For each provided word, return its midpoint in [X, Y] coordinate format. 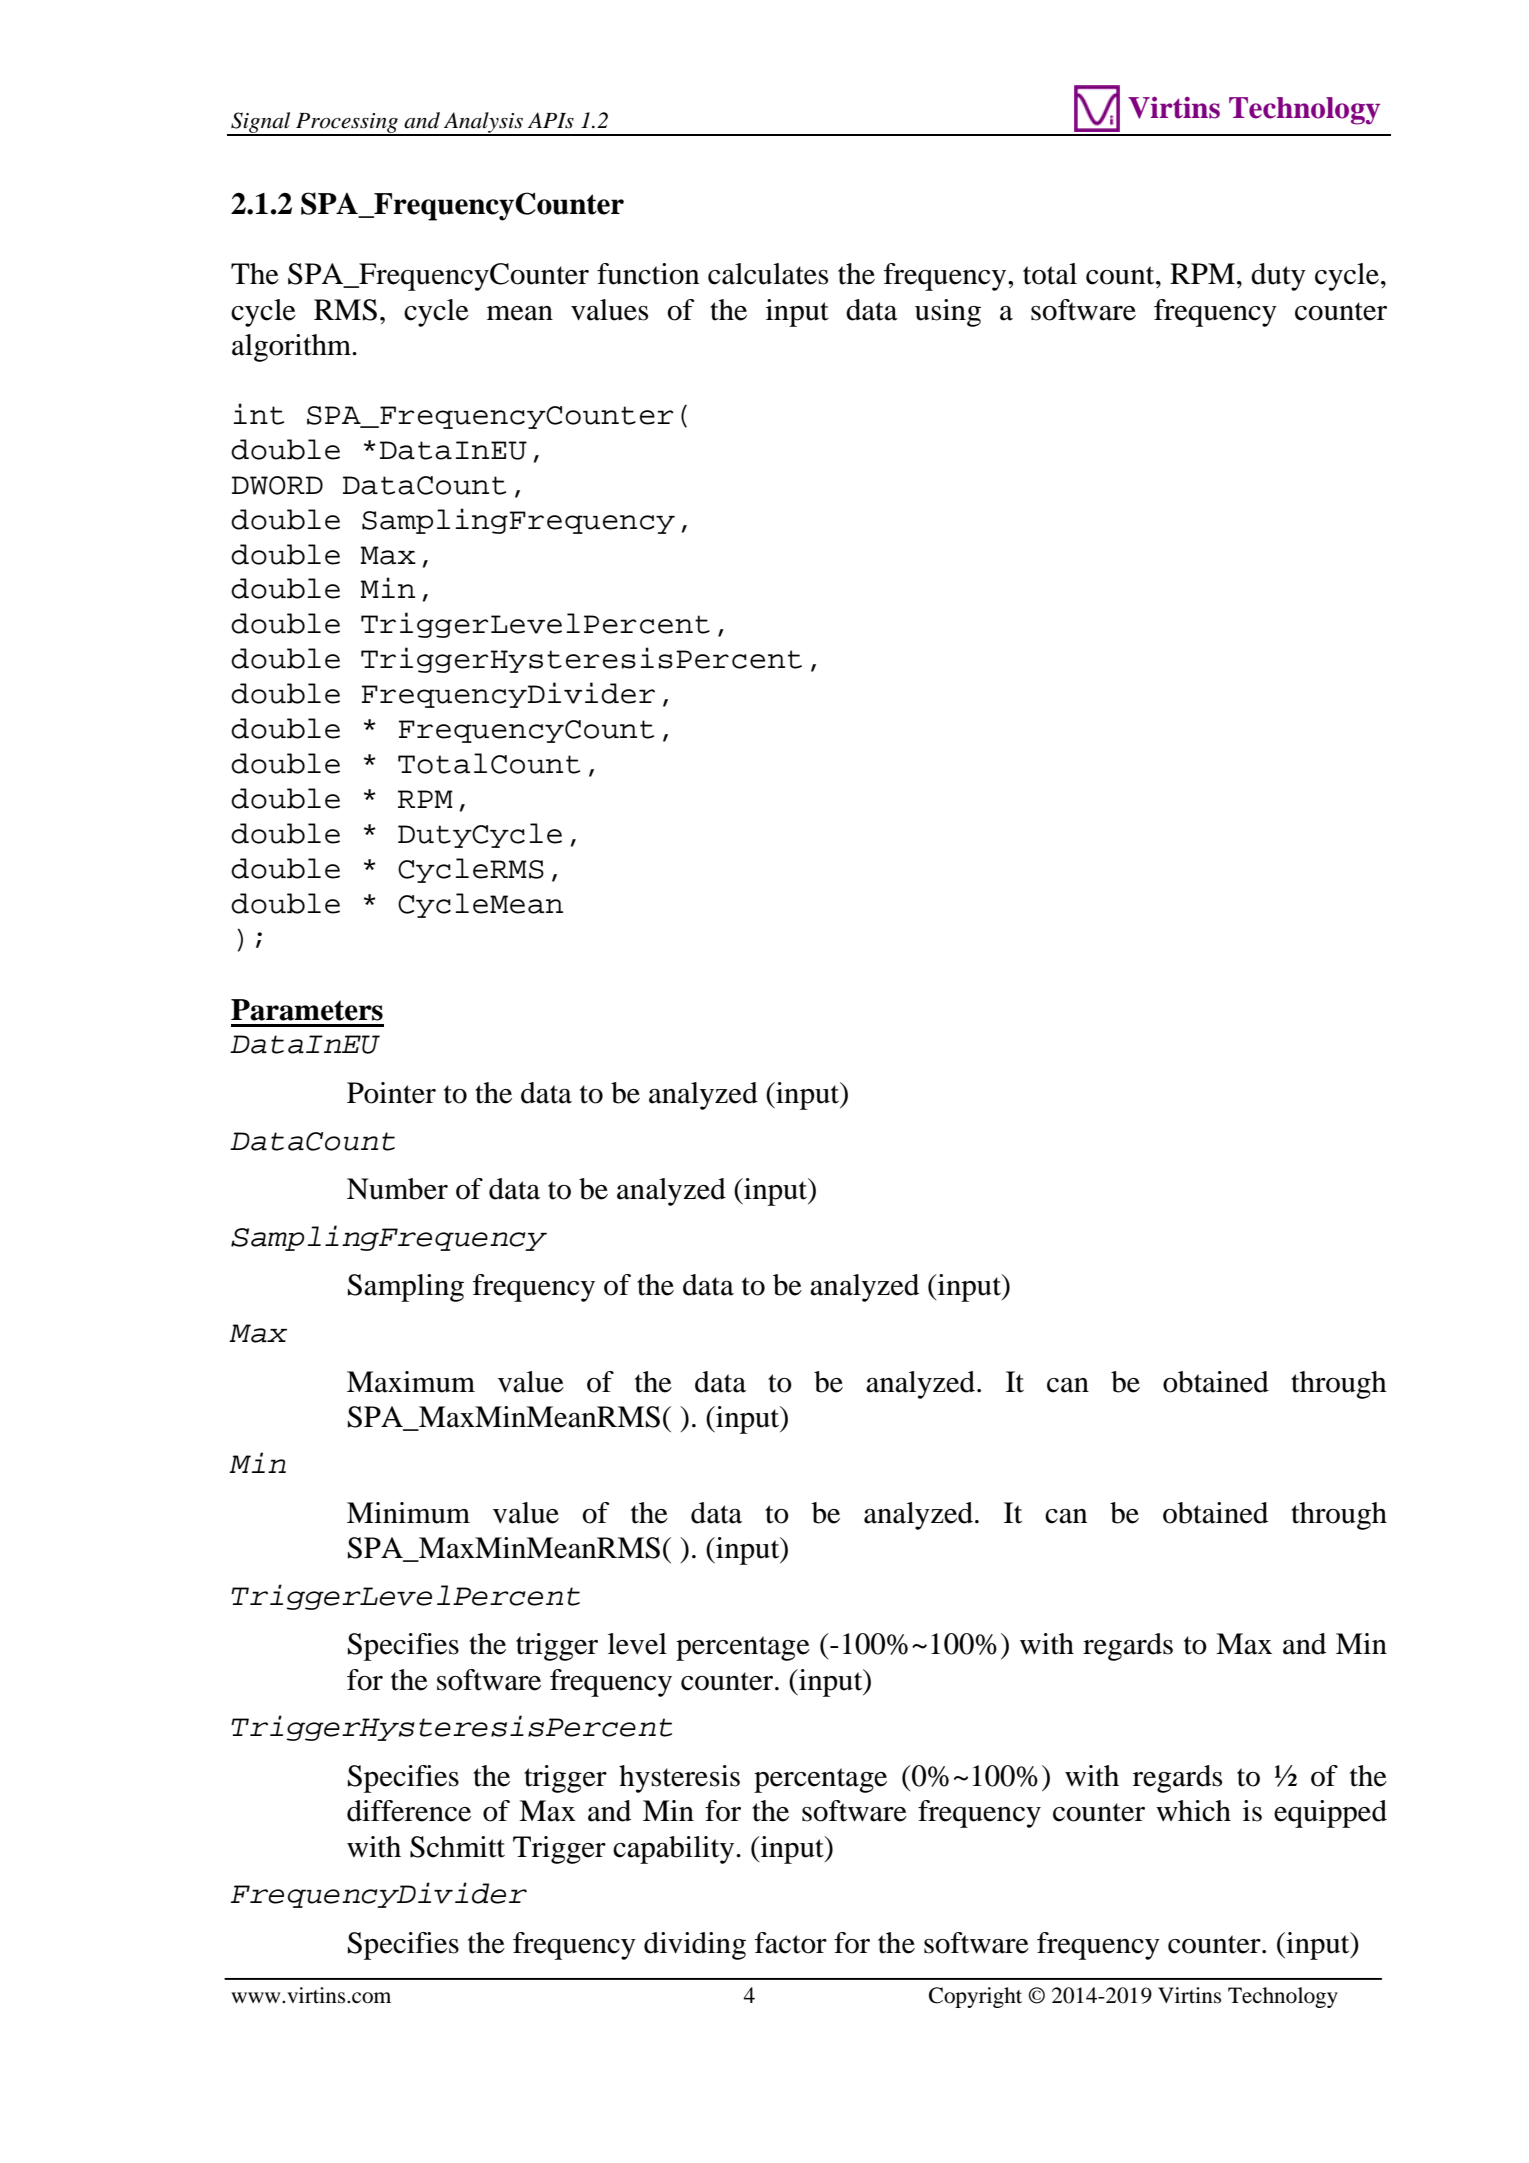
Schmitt [457, 1847]
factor [791, 1943]
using [948, 313]
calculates [768, 274]
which [1193, 1811]
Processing [347, 124]
